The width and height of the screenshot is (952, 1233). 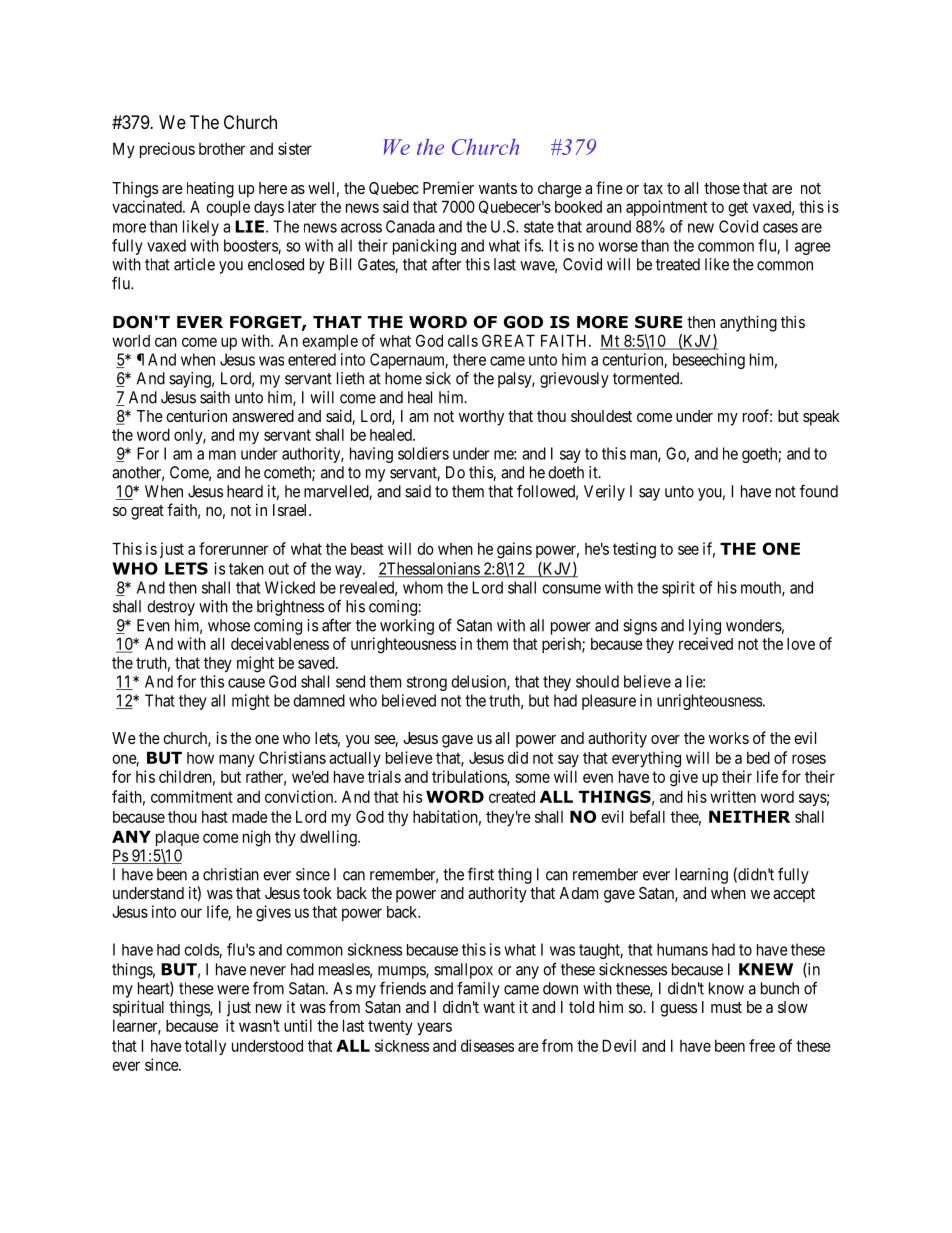 I want to click on beseeching, so click(x=709, y=361).
